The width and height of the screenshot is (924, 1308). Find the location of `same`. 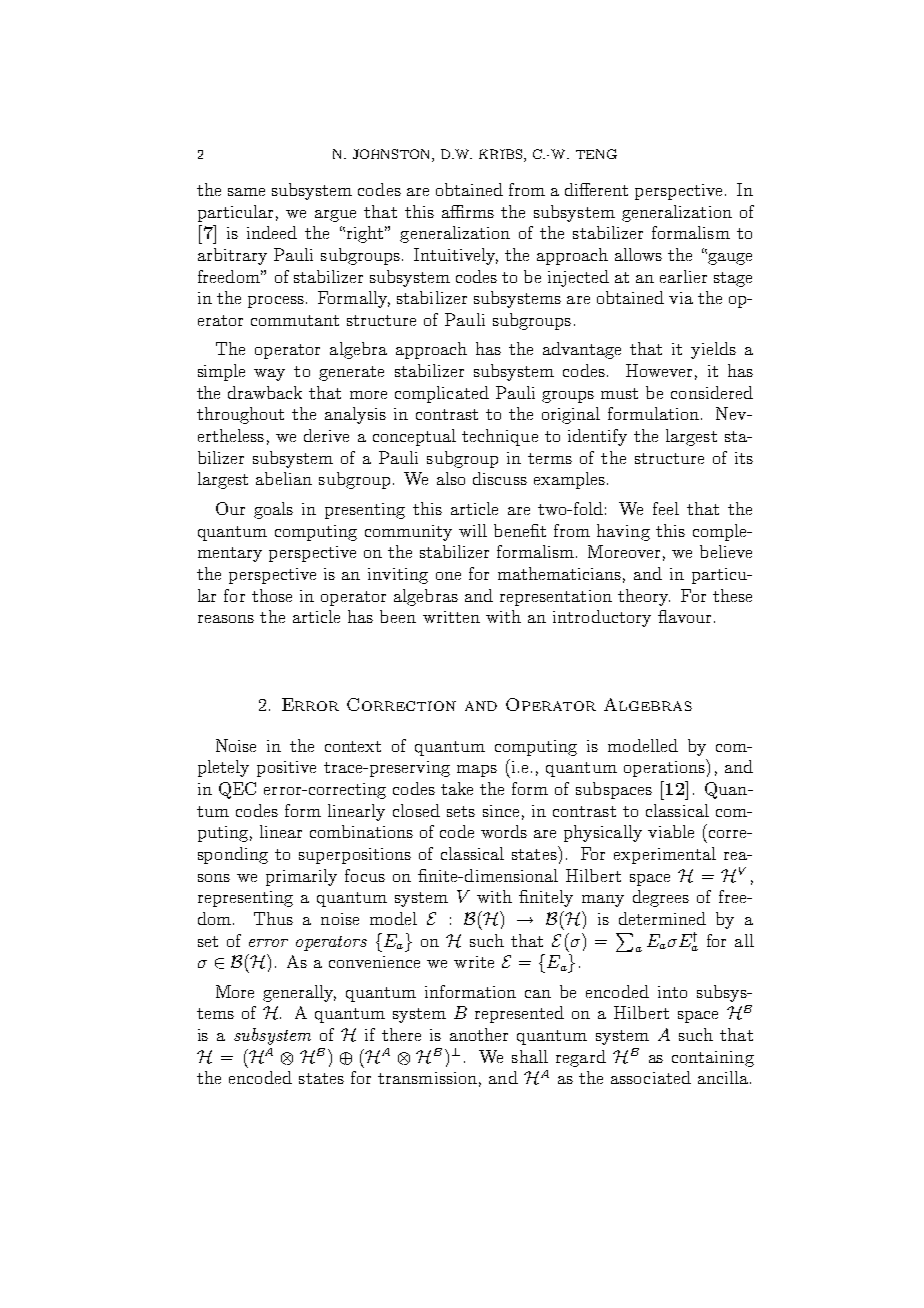

same is located at coordinates (246, 192).
